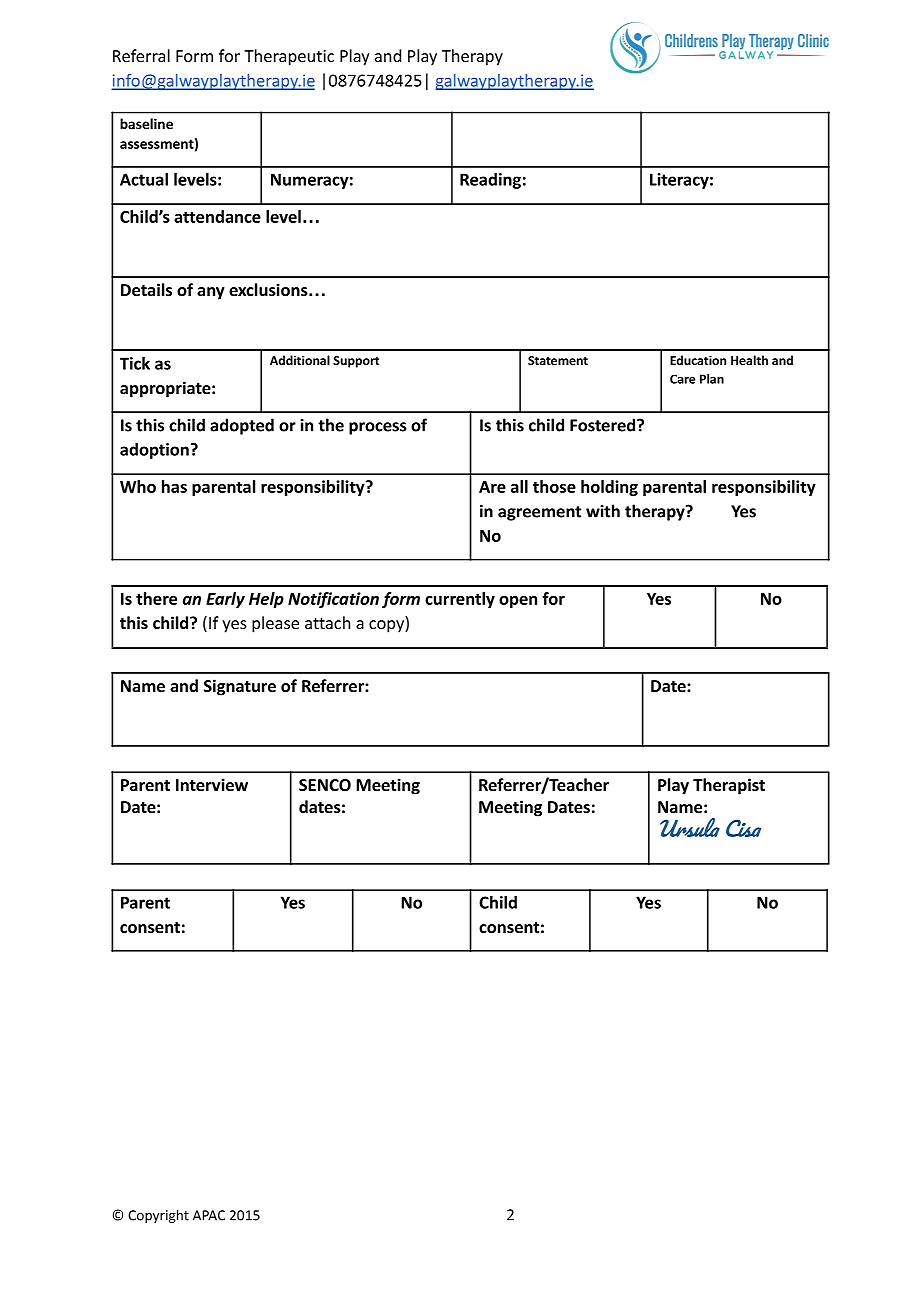 Image resolution: width=924 pixels, height=1307 pixels. What do you see at coordinates (698, 360) in the image?
I see `Education` at bounding box center [698, 360].
